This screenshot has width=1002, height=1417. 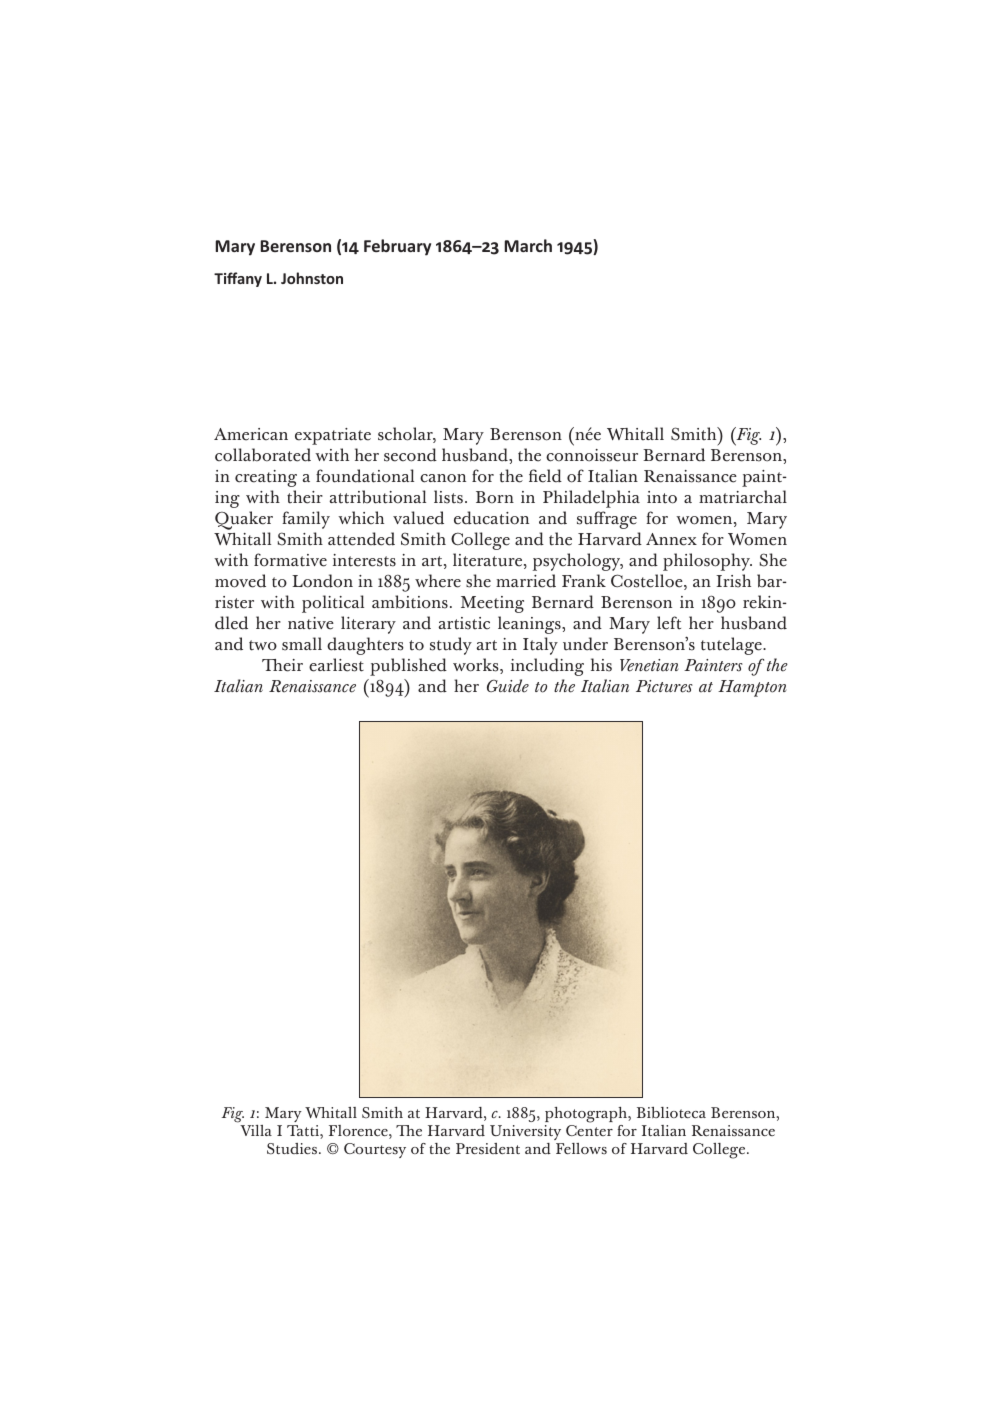 What do you see at coordinates (312, 278) in the screenshot?
I see `Johnston` at bounding box center [312, 278].
